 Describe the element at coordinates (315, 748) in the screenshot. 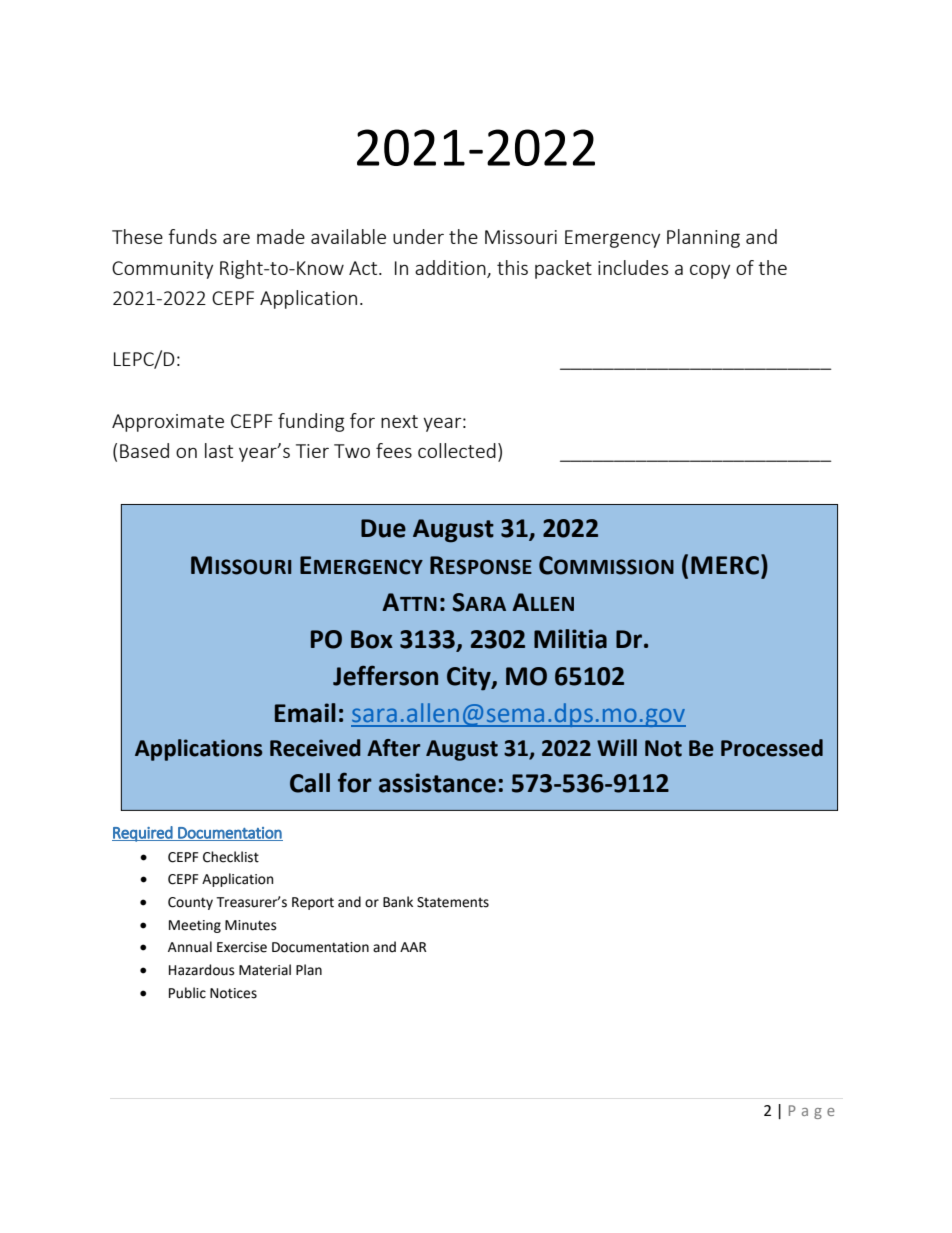

I see `Received` at that location.
